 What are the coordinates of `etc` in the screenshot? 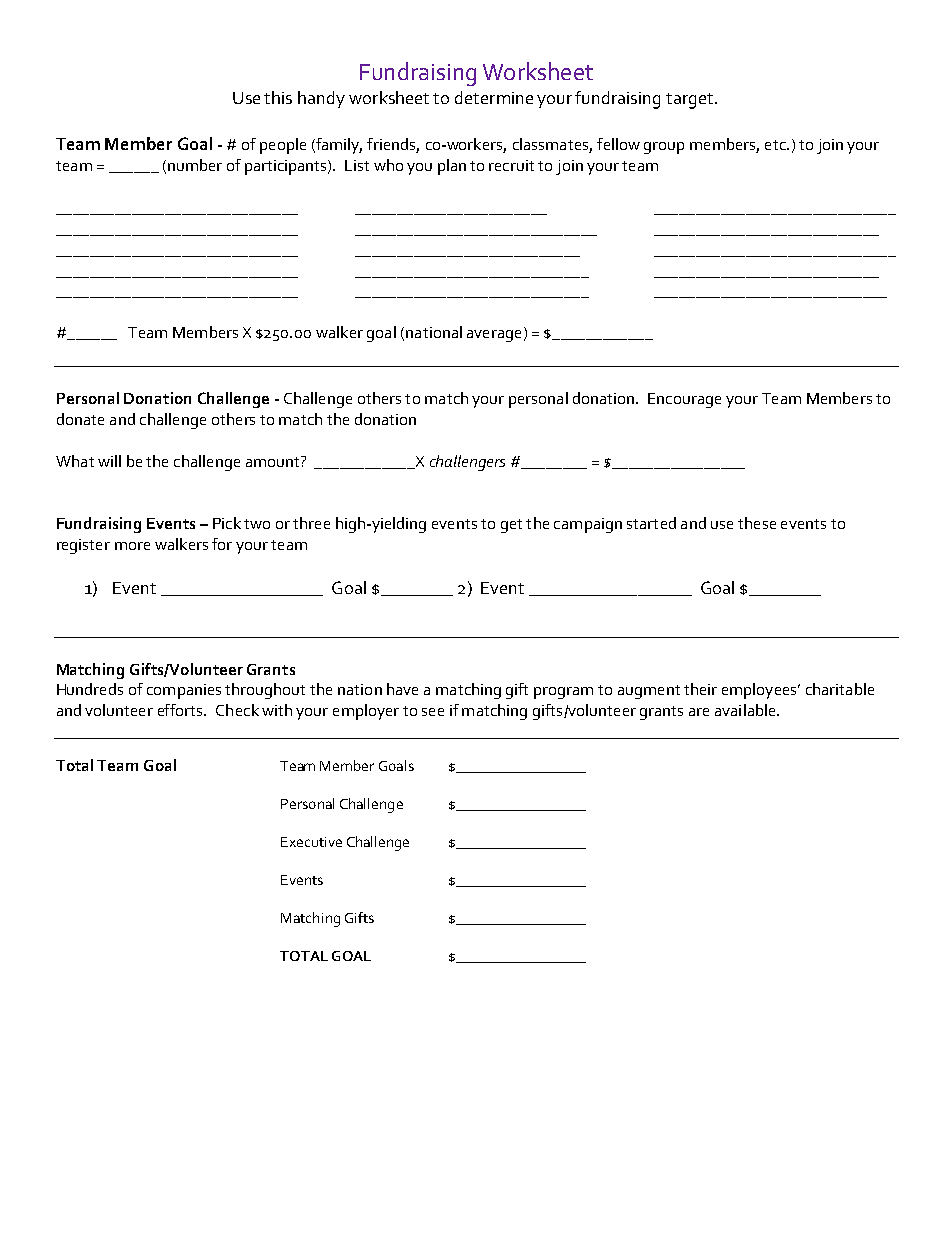 It's located at (776, 145).
